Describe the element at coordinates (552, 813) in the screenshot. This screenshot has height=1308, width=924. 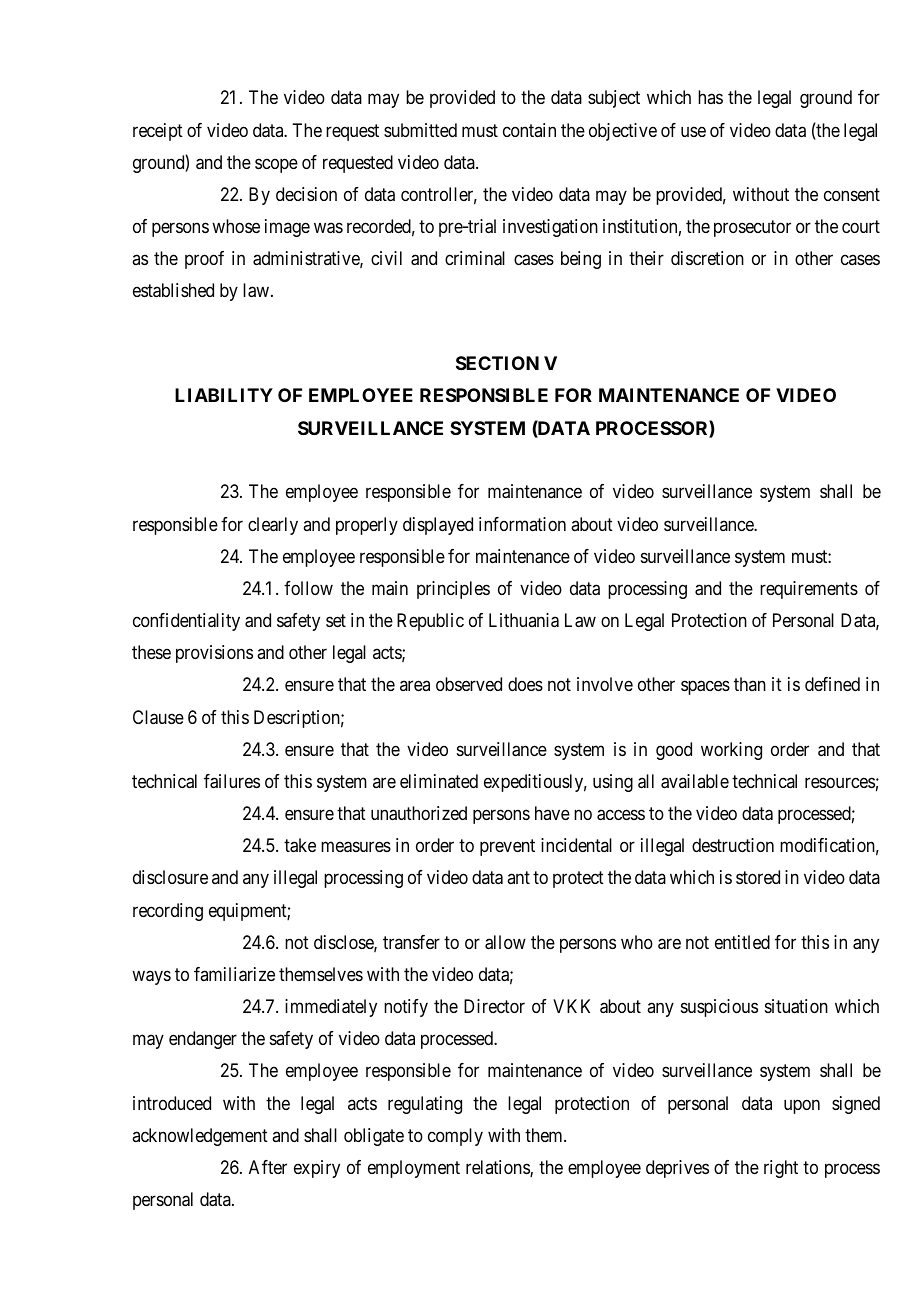
I see `have` at that location.
